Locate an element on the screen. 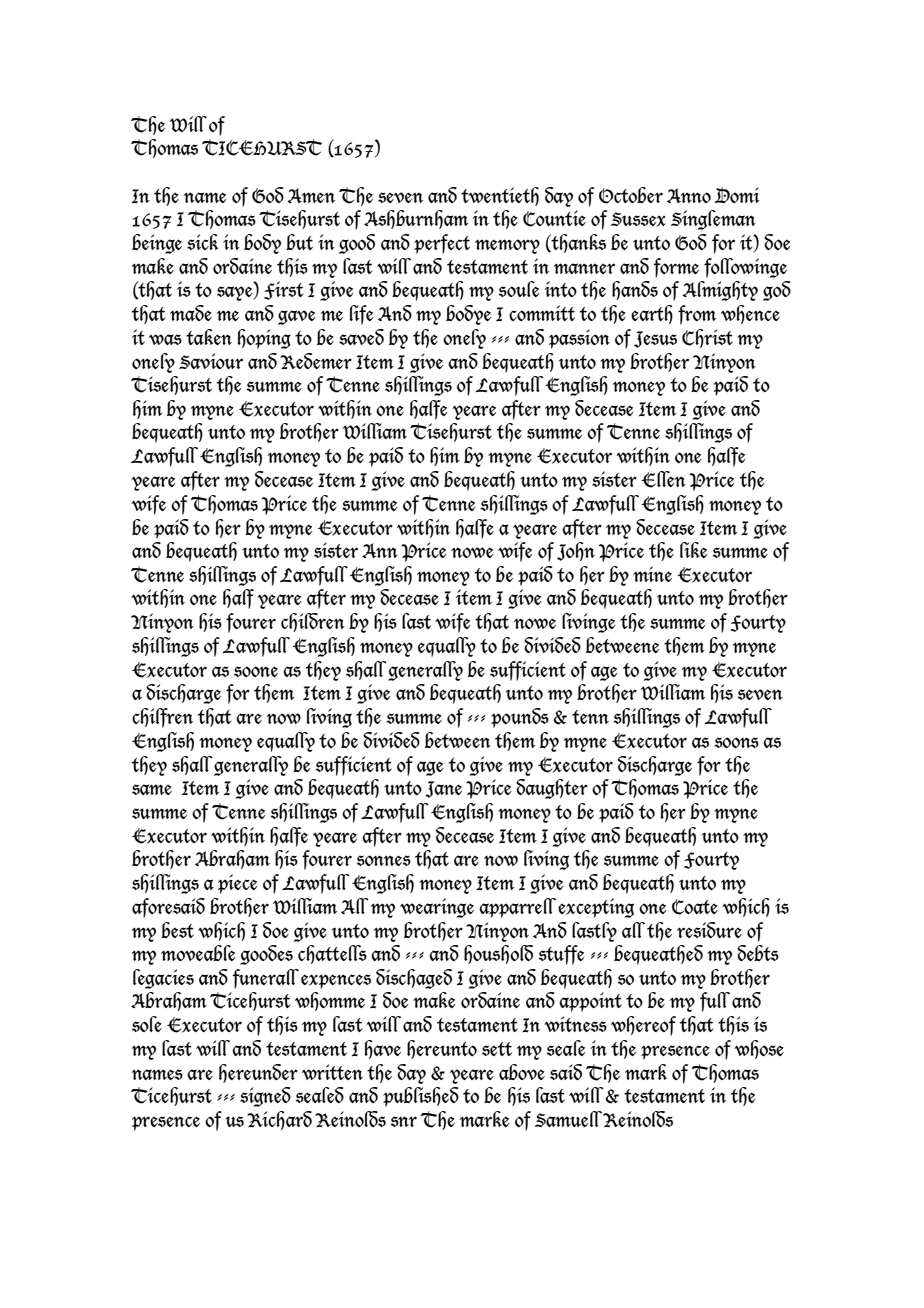 This screenshot has height=1308, width=924. signed is located at coordinates (265, 1097).
